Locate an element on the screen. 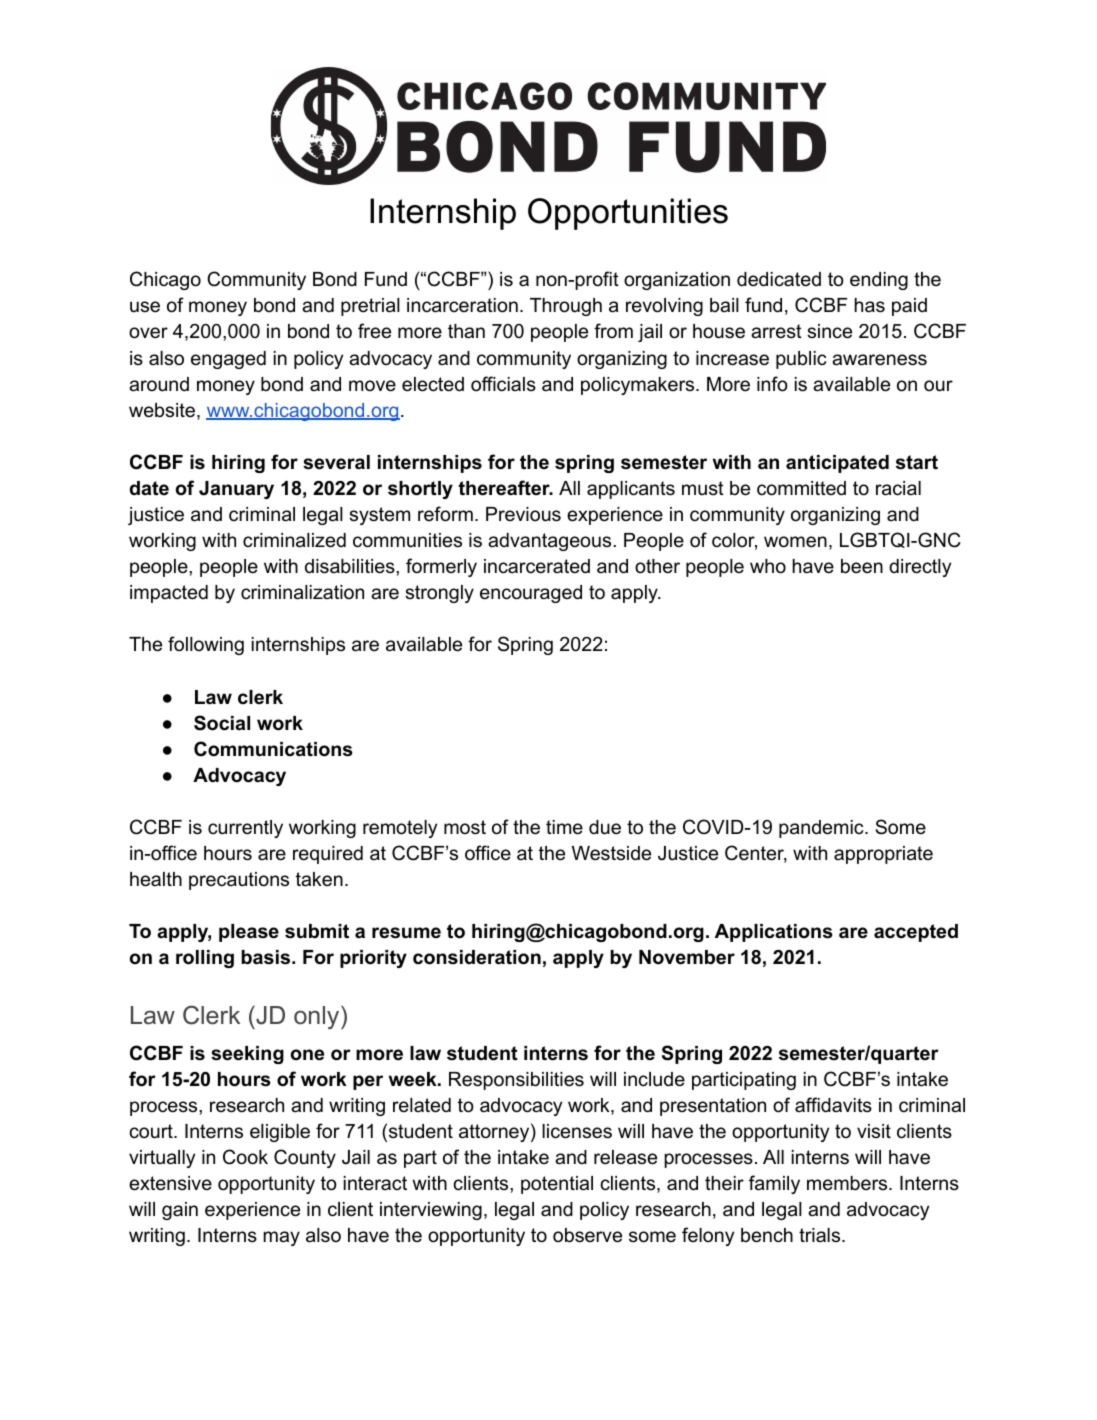 The width and height of the screenshot is (1097, 1420). Through is located at coordinates (566, 307).
